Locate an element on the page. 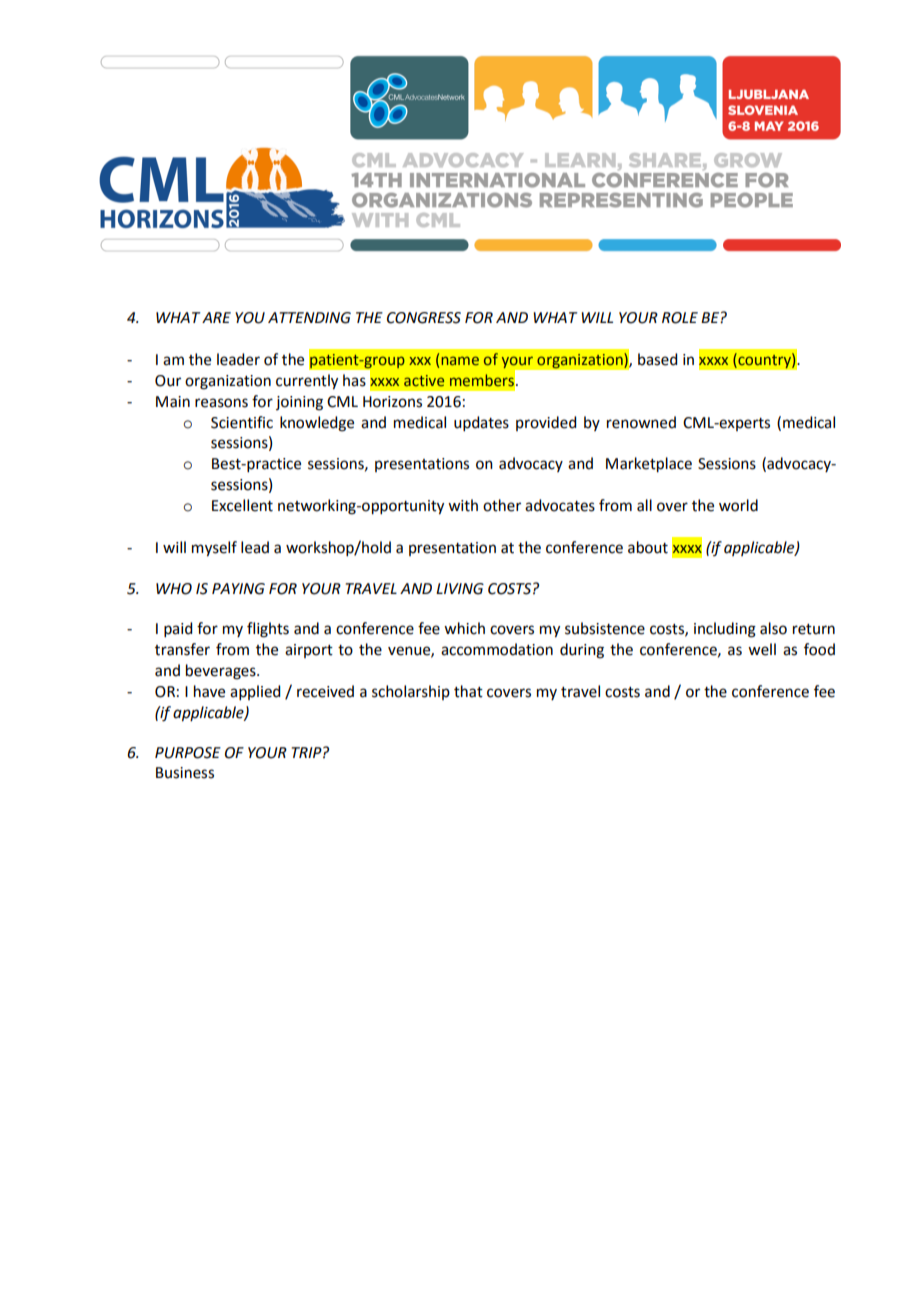  renowned is located at coordinates (641, 422).
